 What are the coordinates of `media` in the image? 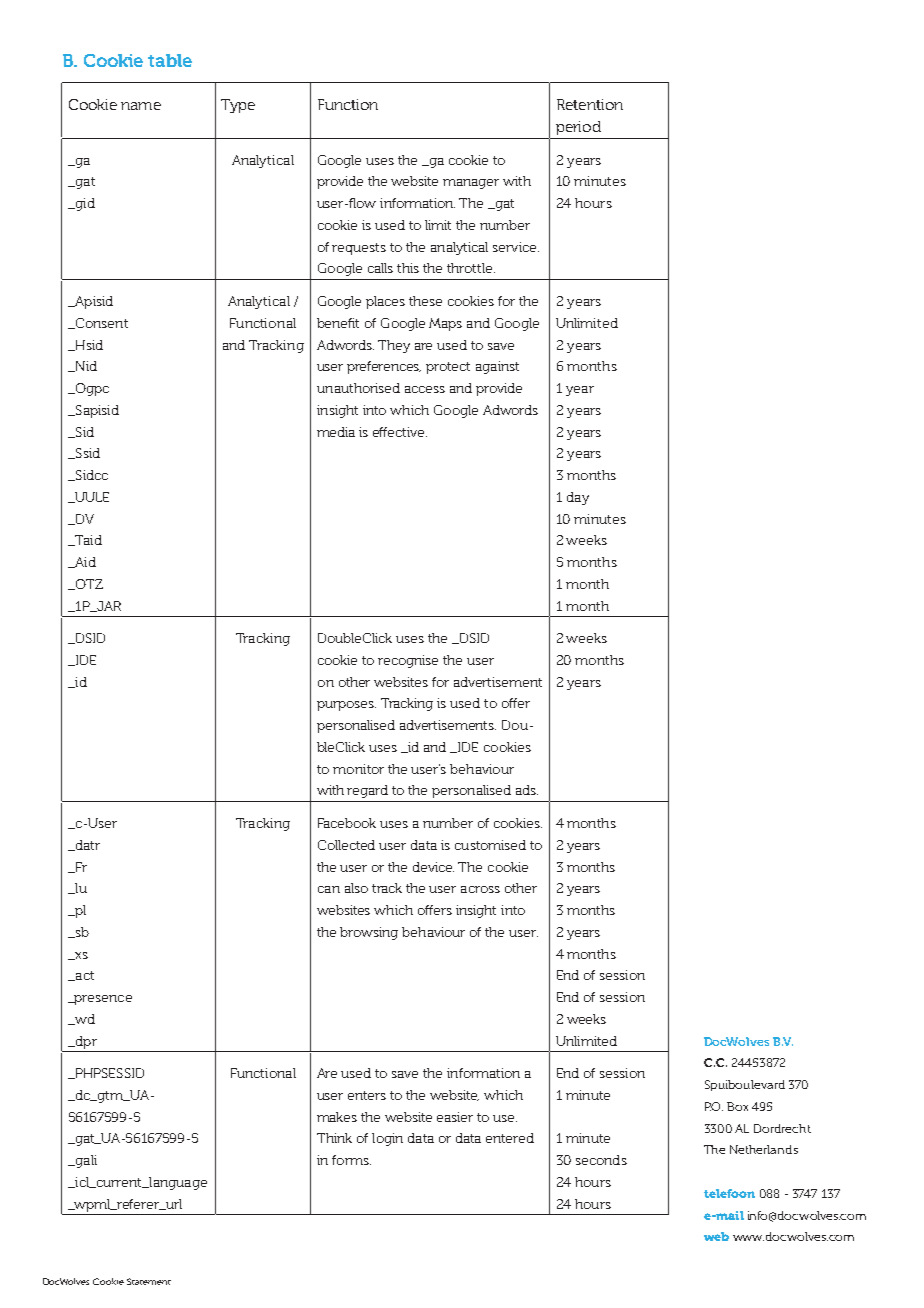 It's located at (336, 432).
